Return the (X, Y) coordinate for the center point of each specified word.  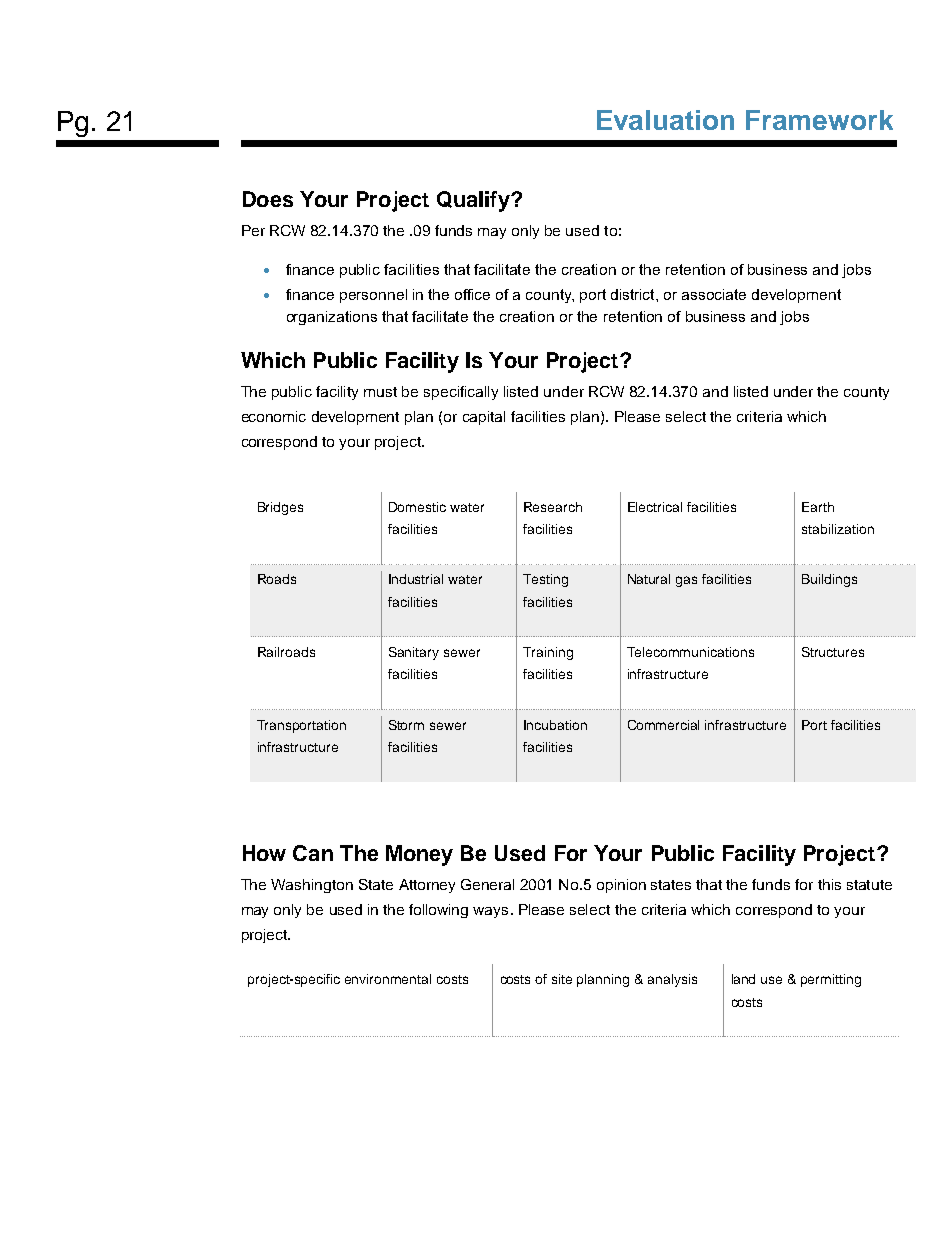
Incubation (555, 725)
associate (714, 294)
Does (268, 199)
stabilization (838, 529)
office (472, 294)
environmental (388, 979)
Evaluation (665, 120)
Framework (819, 120)
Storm (406, 725)
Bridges (280, 508)
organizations (332, 318)
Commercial (663, 725)
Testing (545, 580)
